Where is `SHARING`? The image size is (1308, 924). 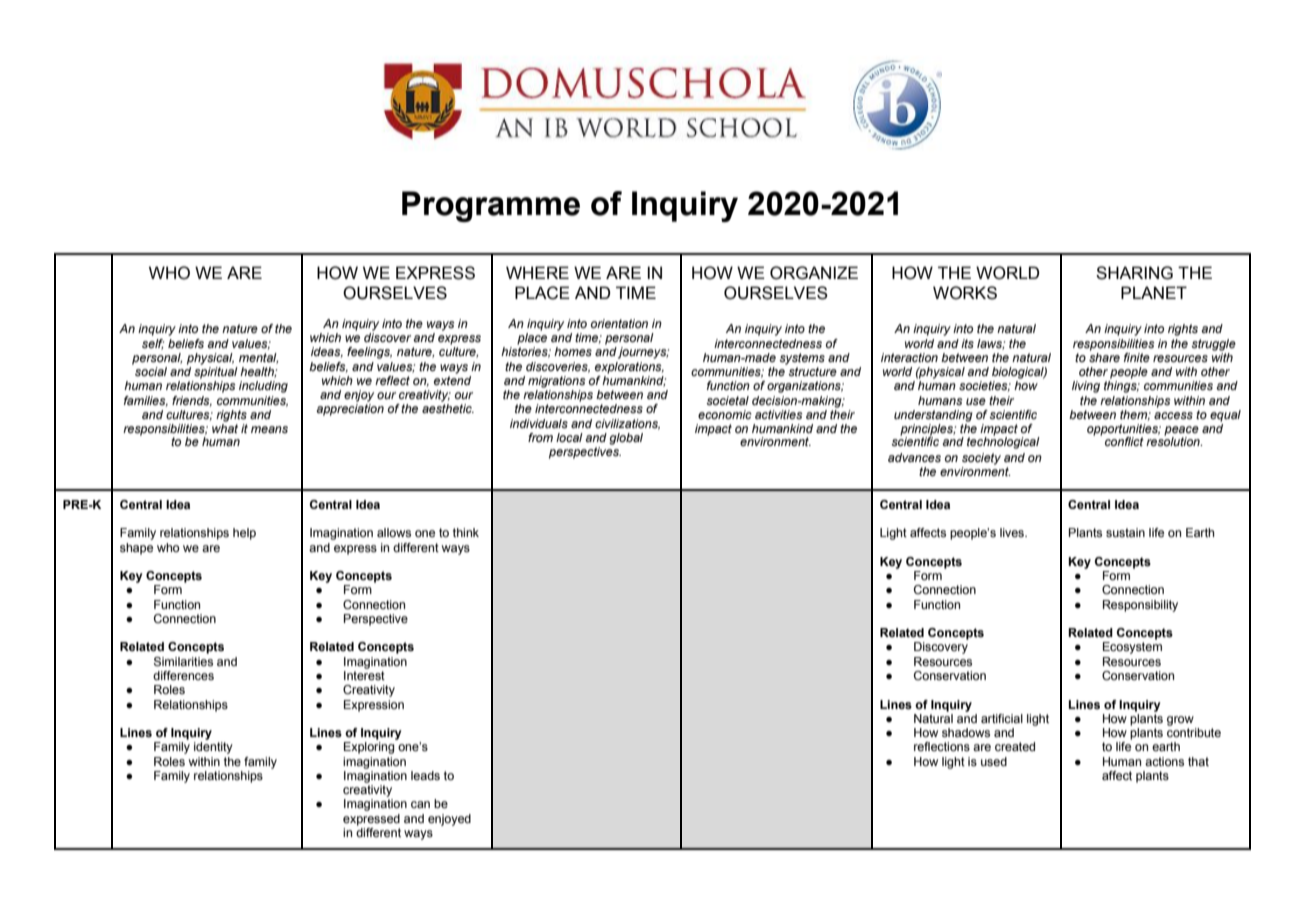
SHARING is located at coordinates (1134, 273).
